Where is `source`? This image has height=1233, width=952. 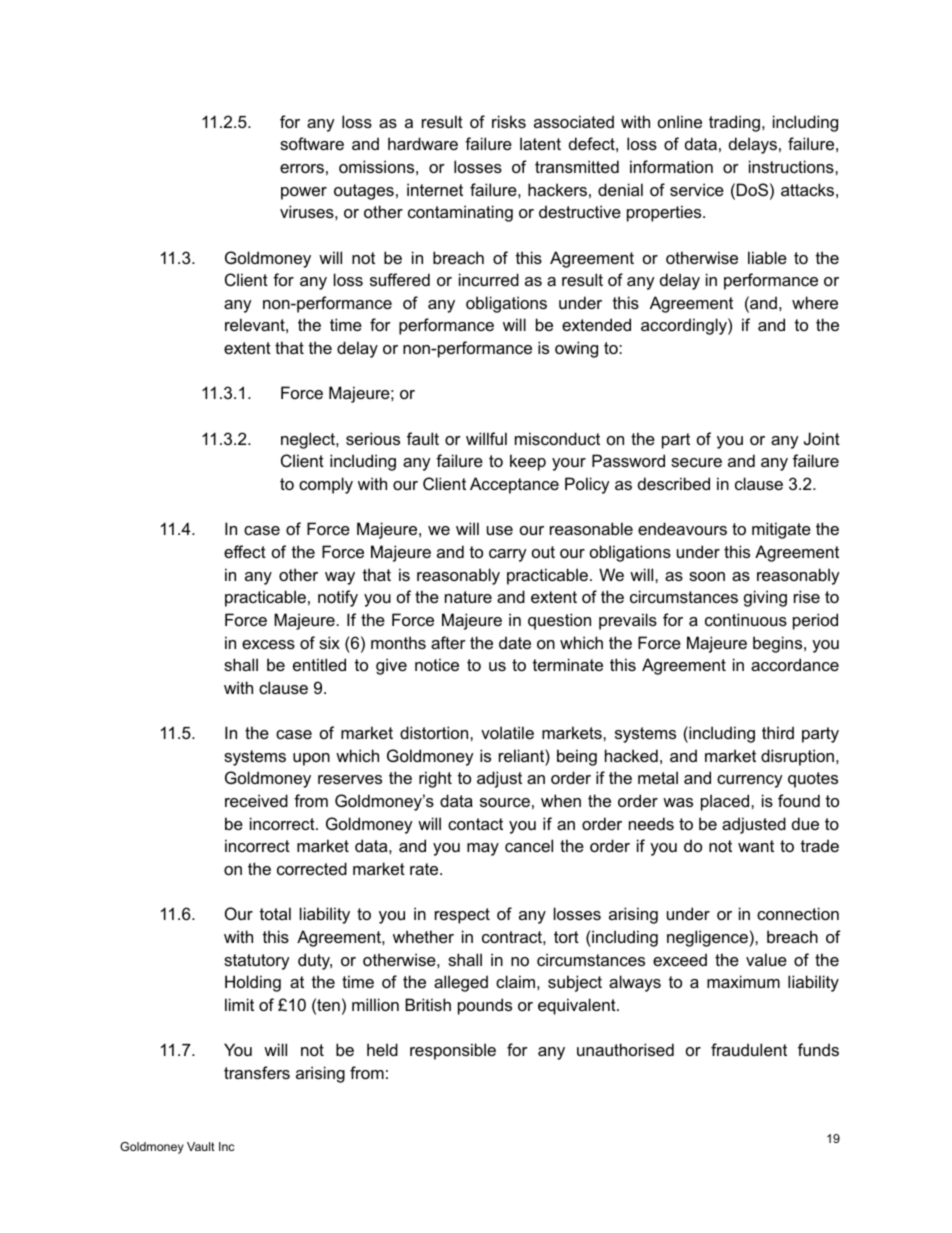
source is located at coordinates (505, 802).
